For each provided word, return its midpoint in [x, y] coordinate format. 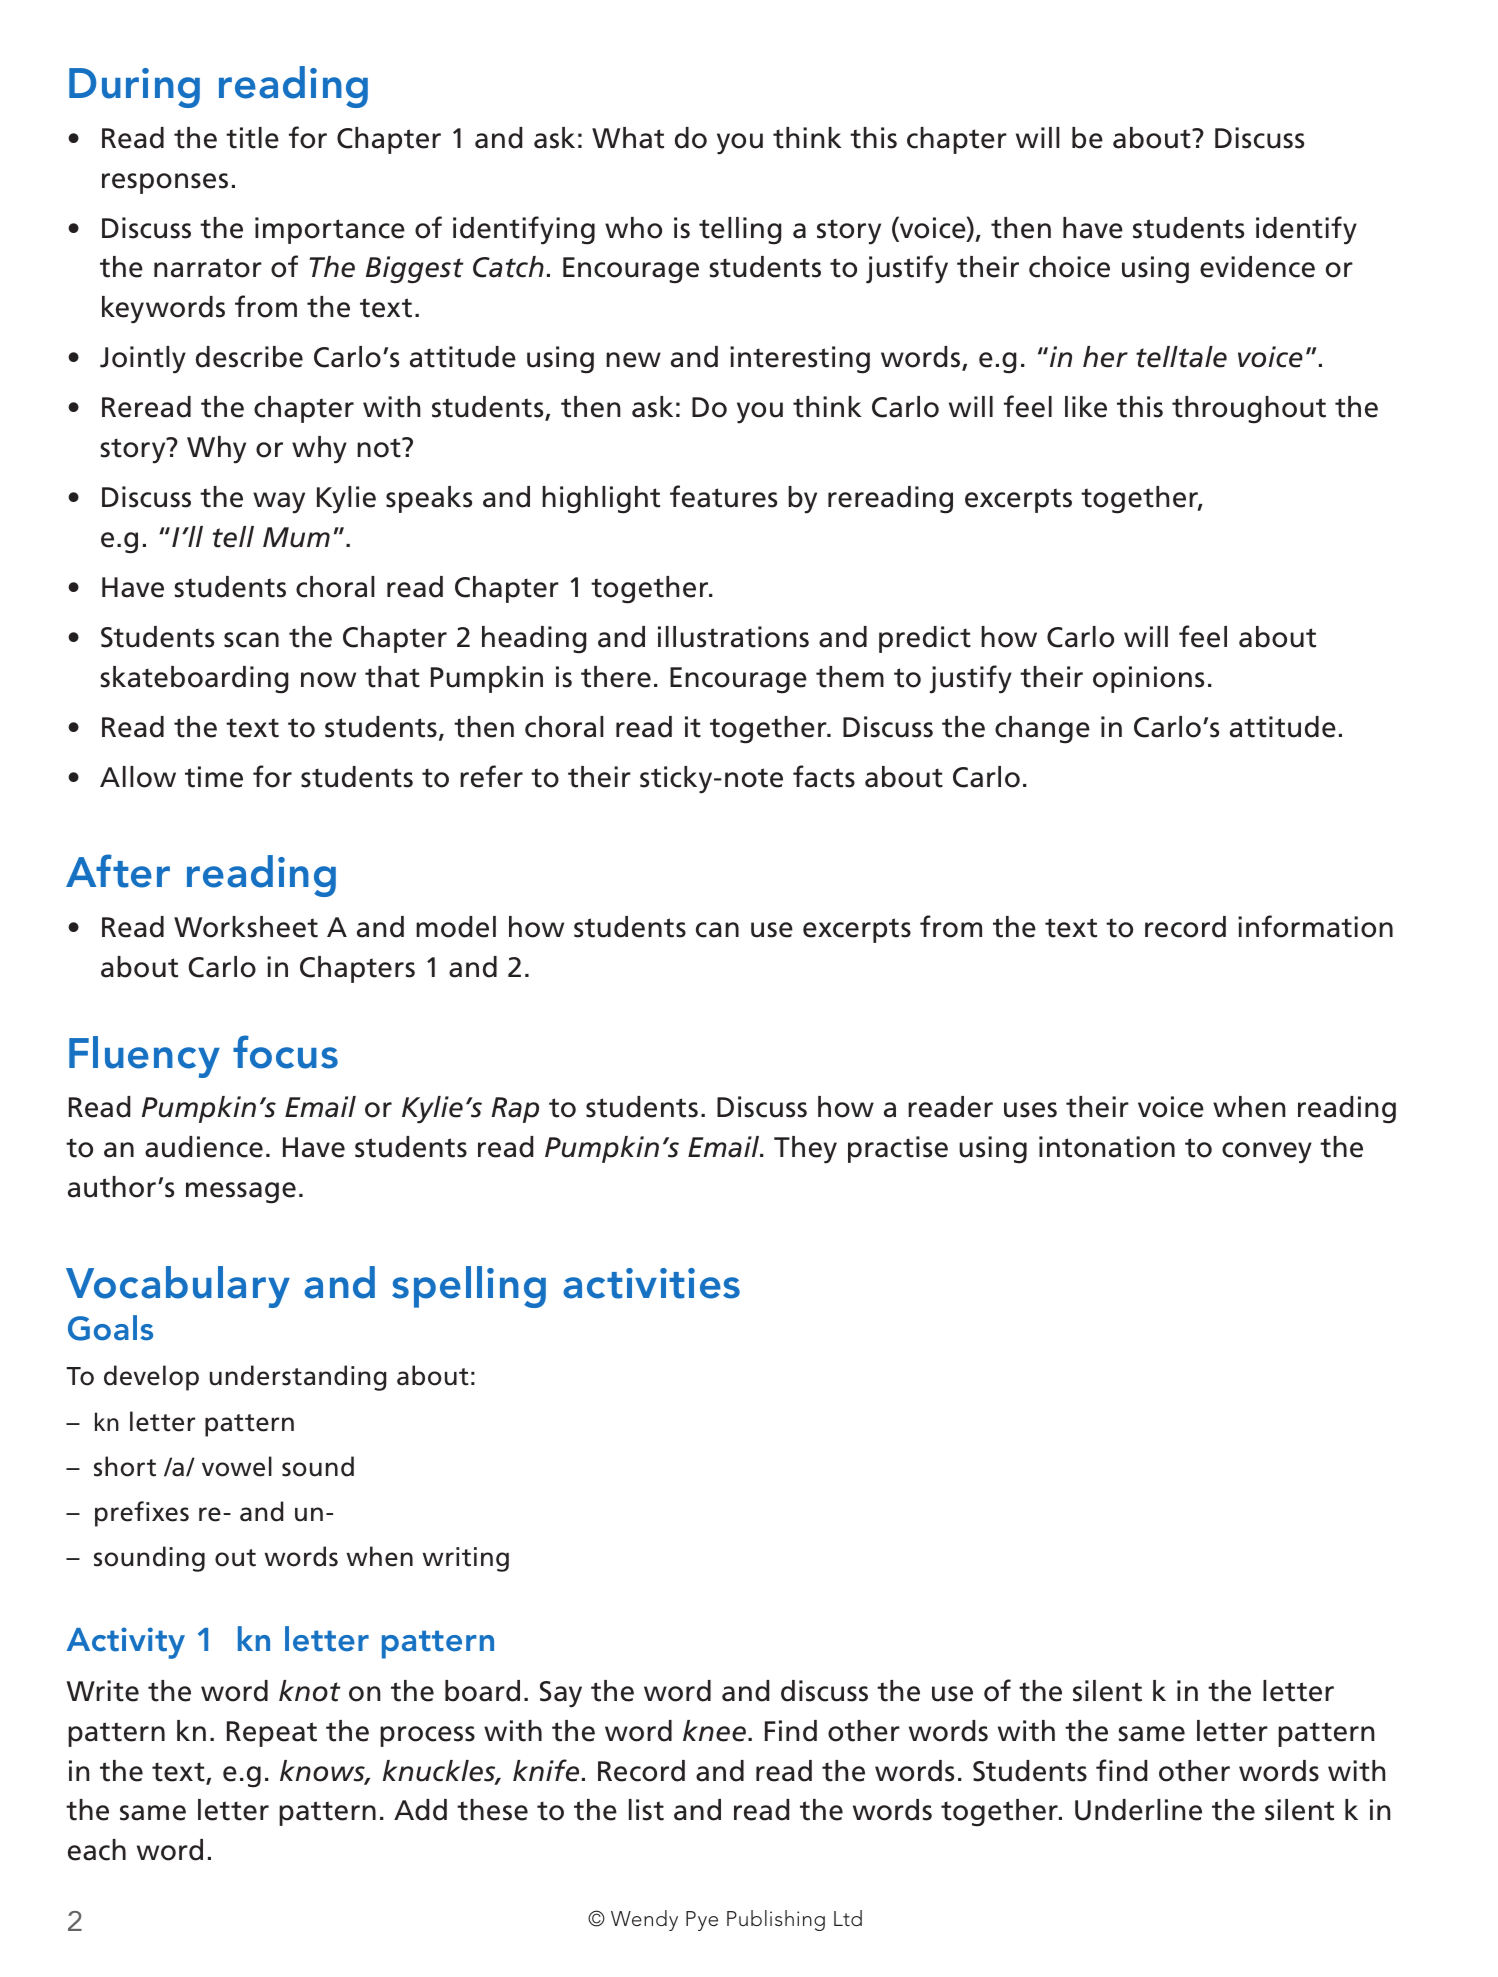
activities [651, 1283]
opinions [1148, 679]
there [616, 677]
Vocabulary [178, 1287]
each [97, 1850]
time [214, 777]
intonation [1107, 1147]
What [628, 138]
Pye [702, 1921]
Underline [1138, 1810]
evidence [1257, 267]
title [252, 138]
